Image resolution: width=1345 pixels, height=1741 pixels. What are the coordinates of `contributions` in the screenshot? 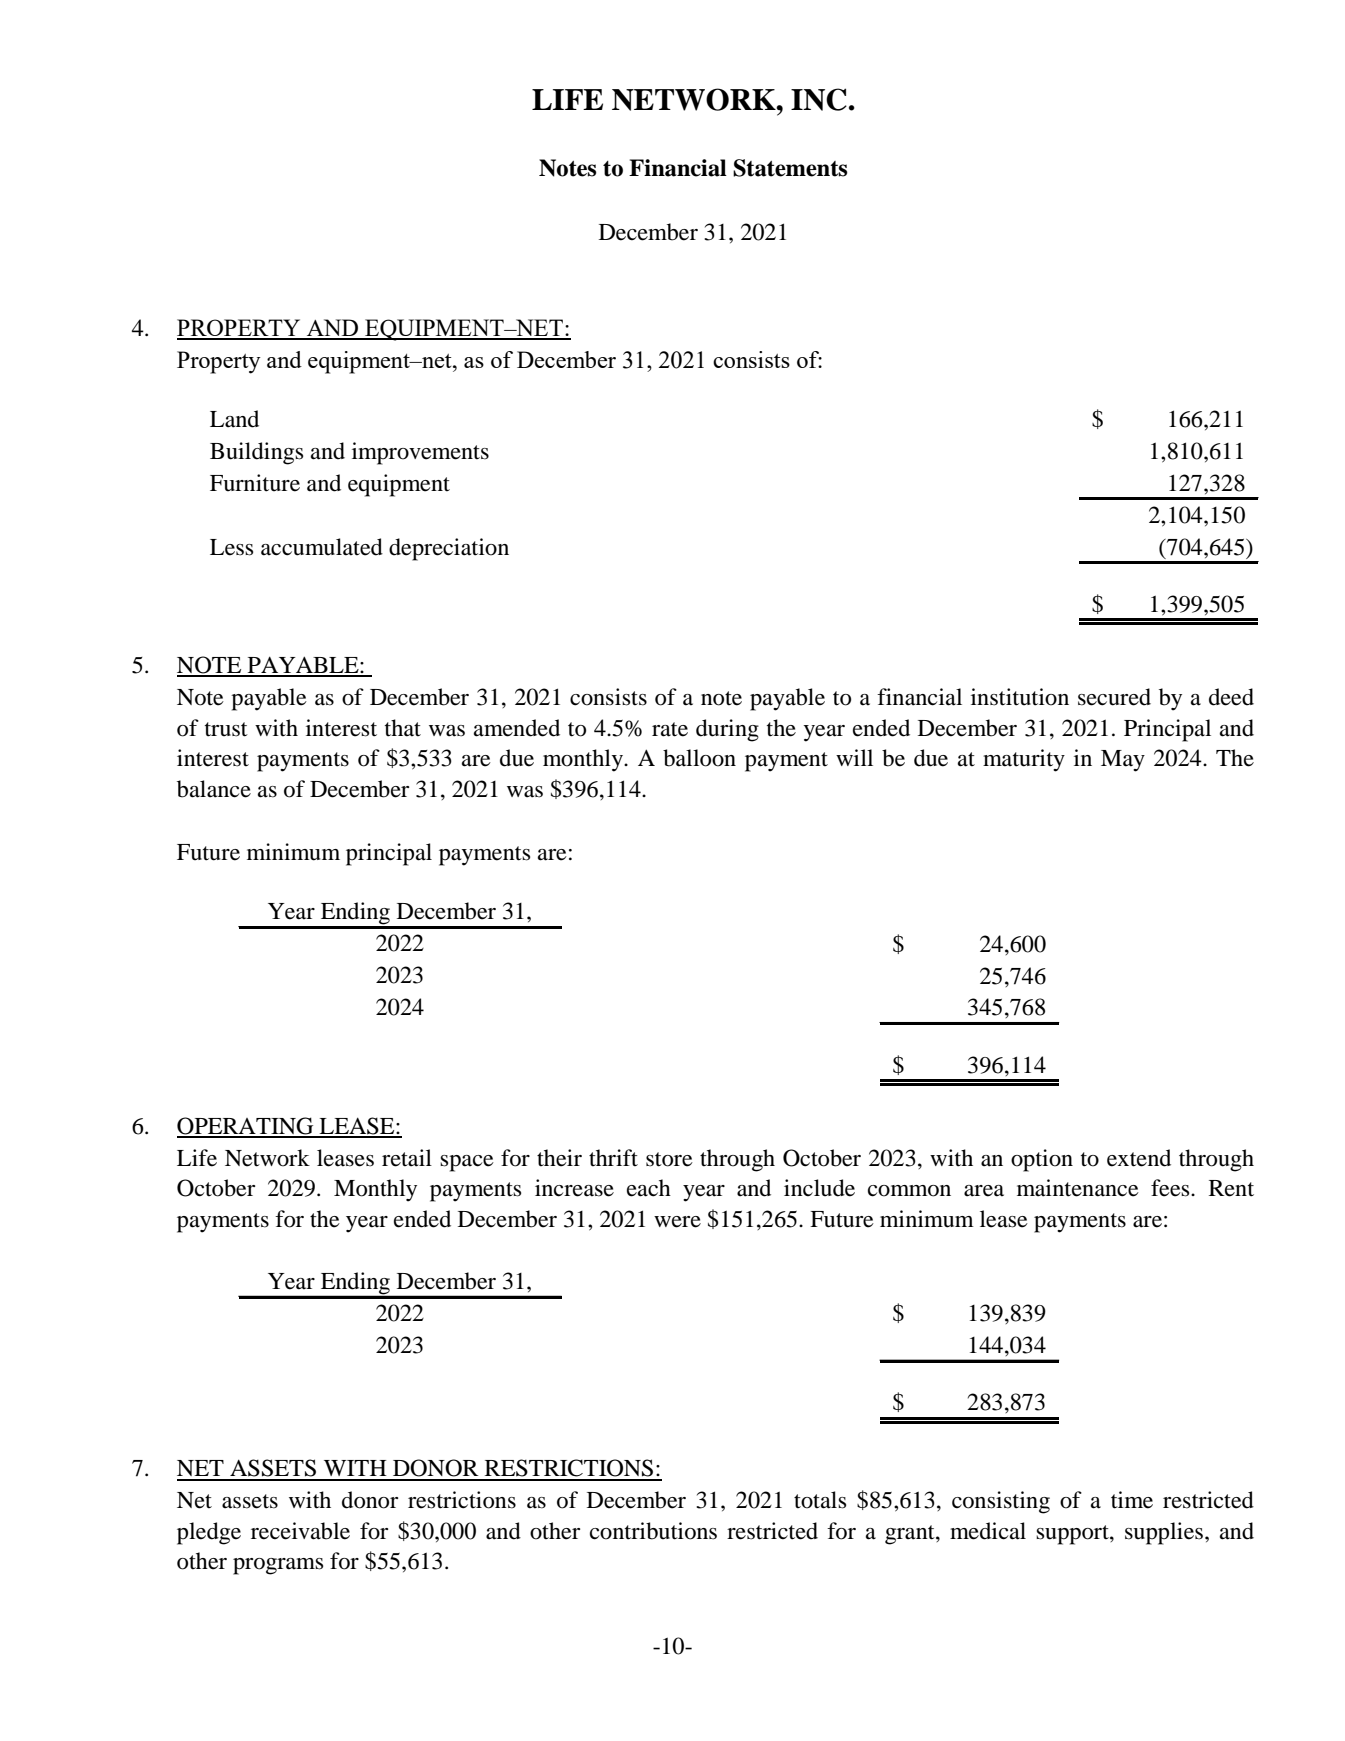 It's located at (653, 1531).
